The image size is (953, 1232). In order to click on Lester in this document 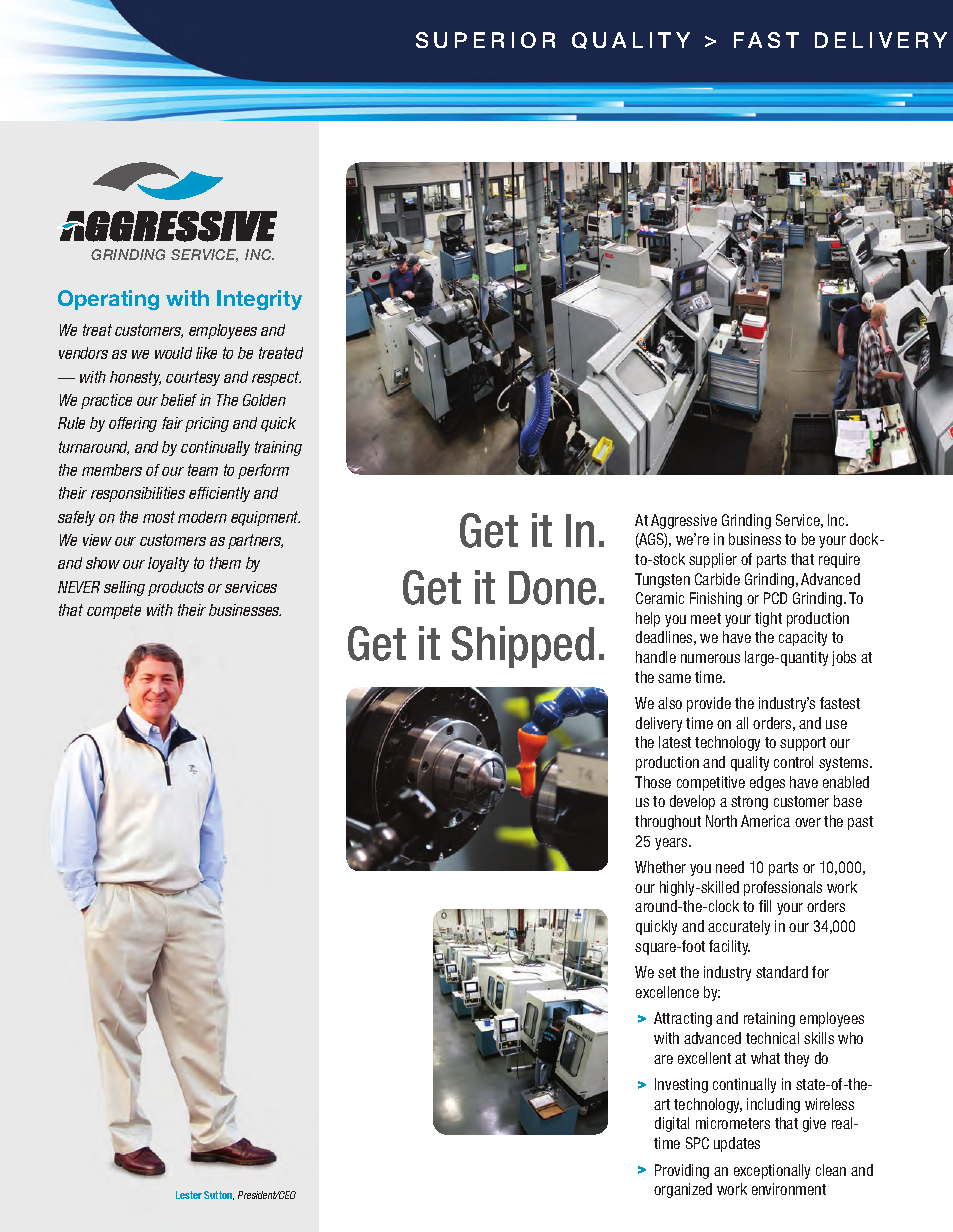, I will do `click(189, 1195)`.
